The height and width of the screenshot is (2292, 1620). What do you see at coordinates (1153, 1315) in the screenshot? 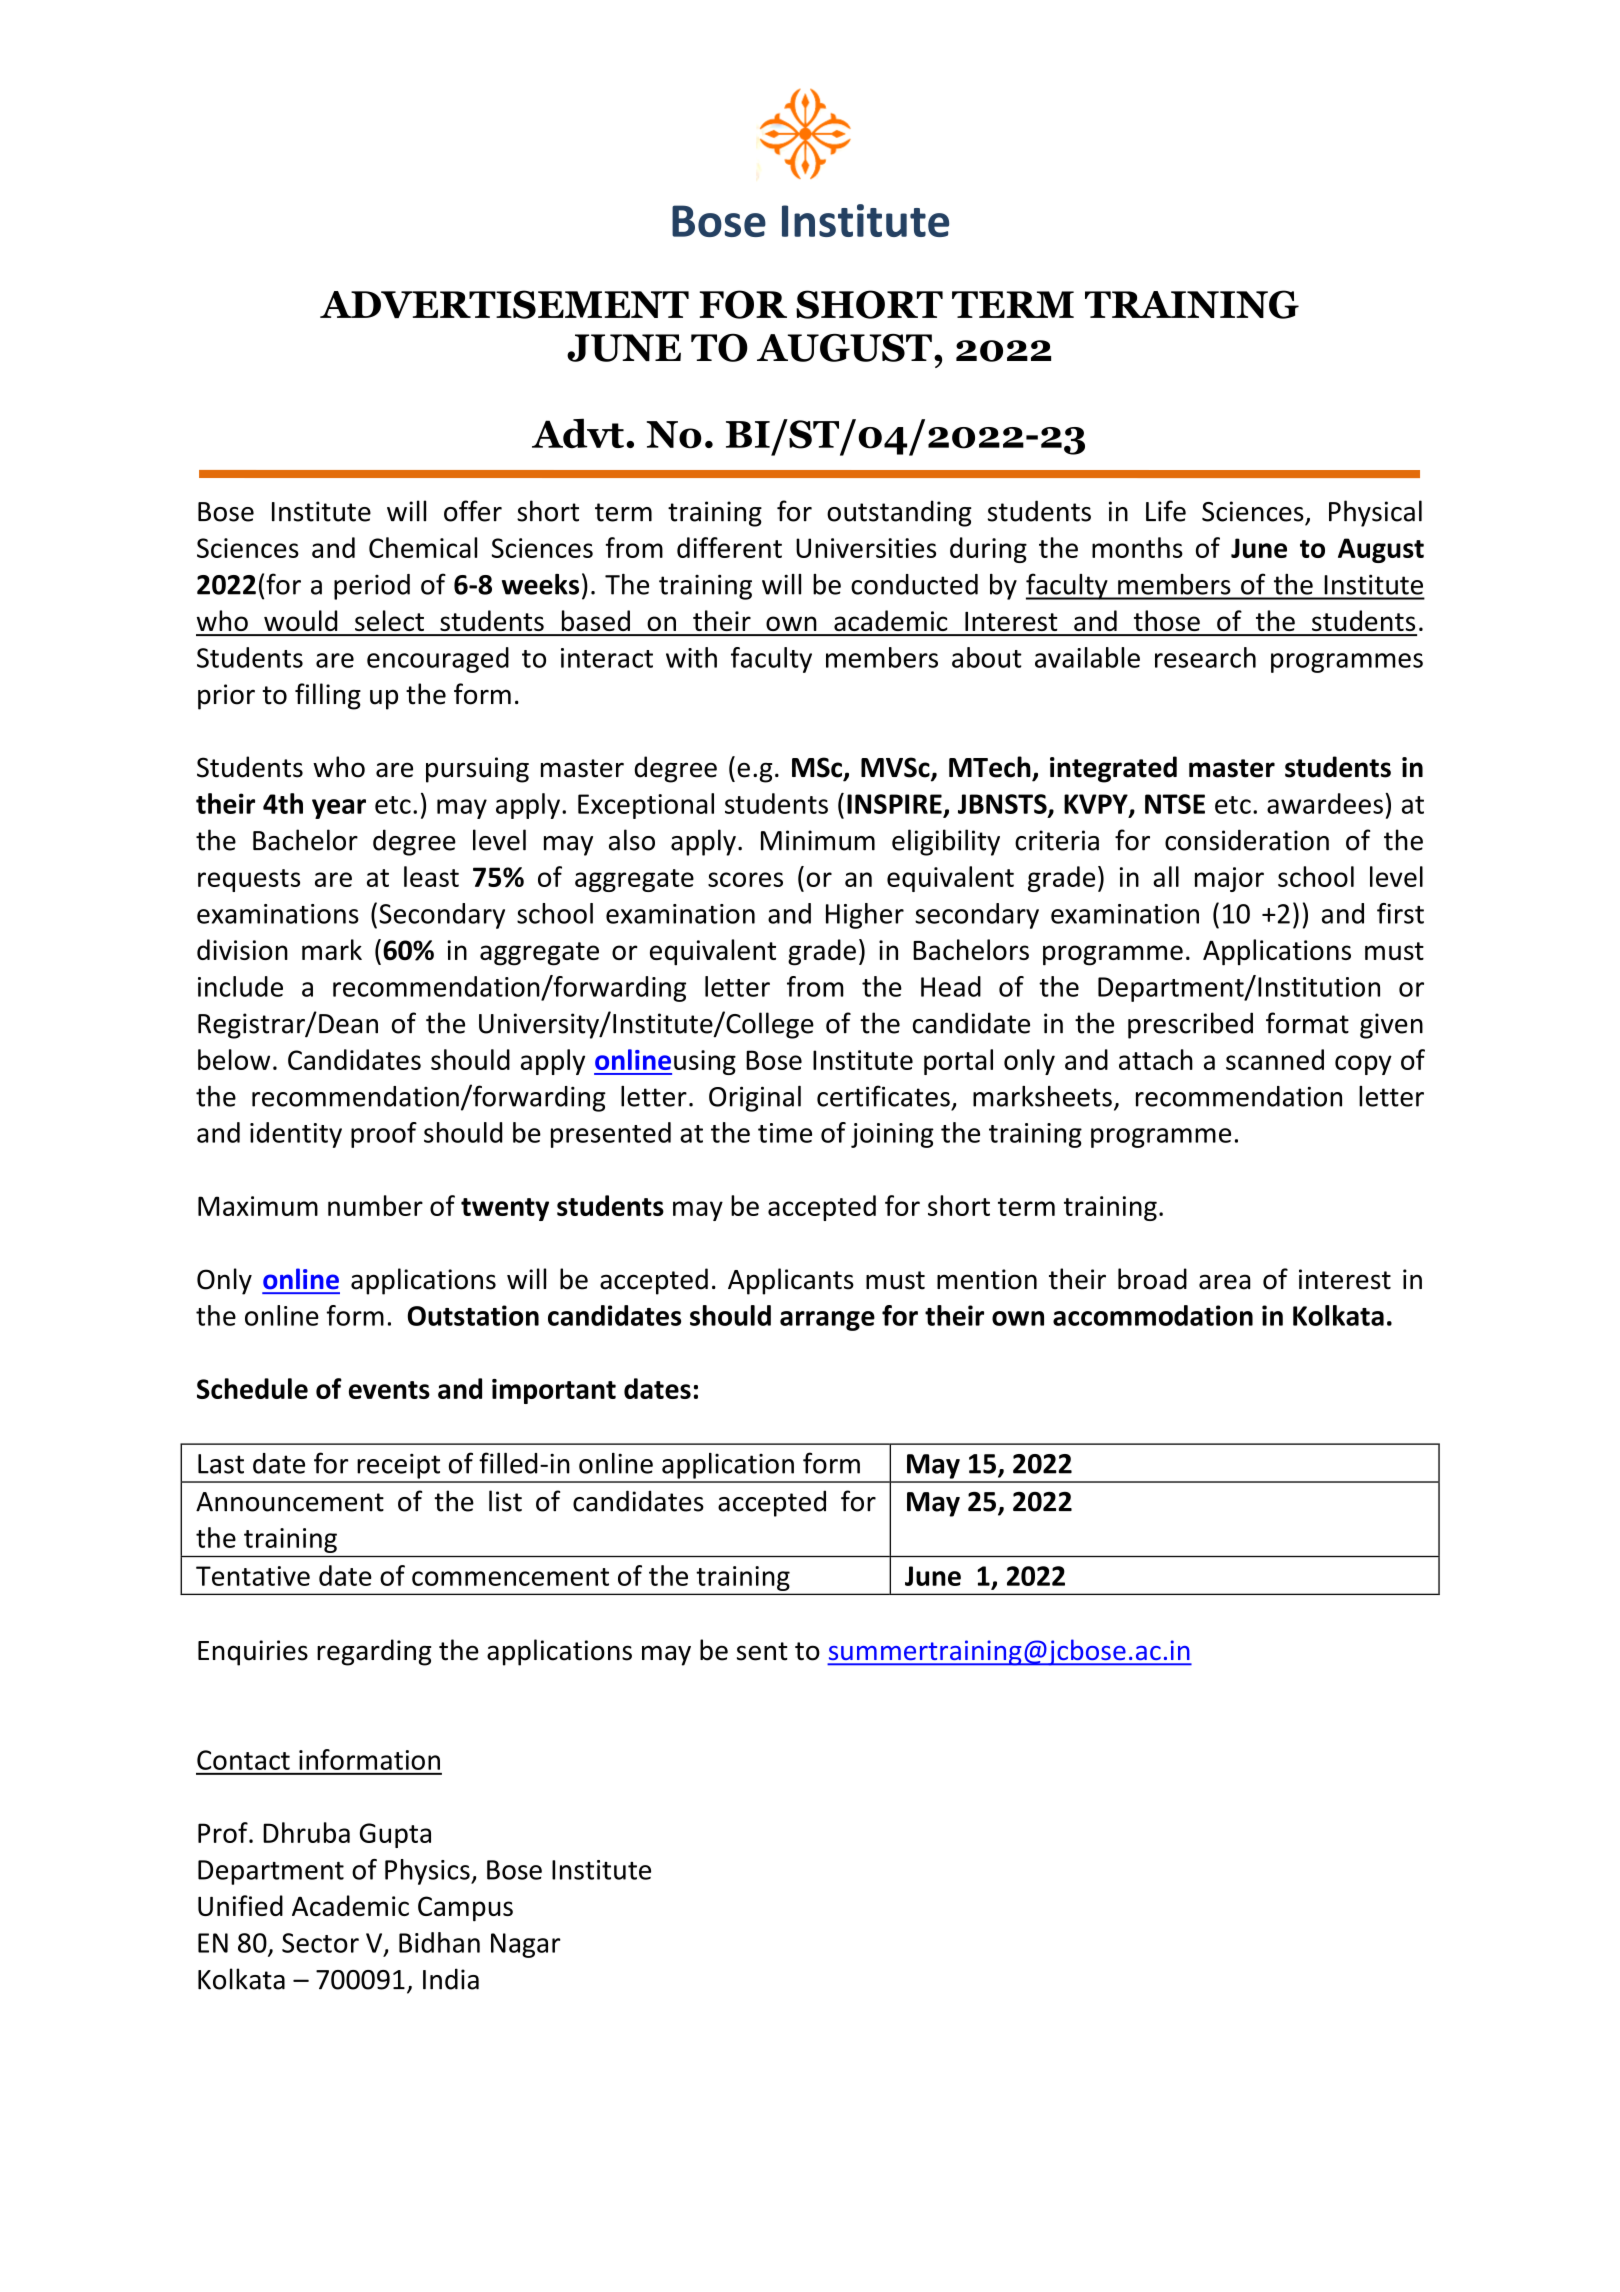
I see `accommodation` at bounding box center [1153, 1315].
